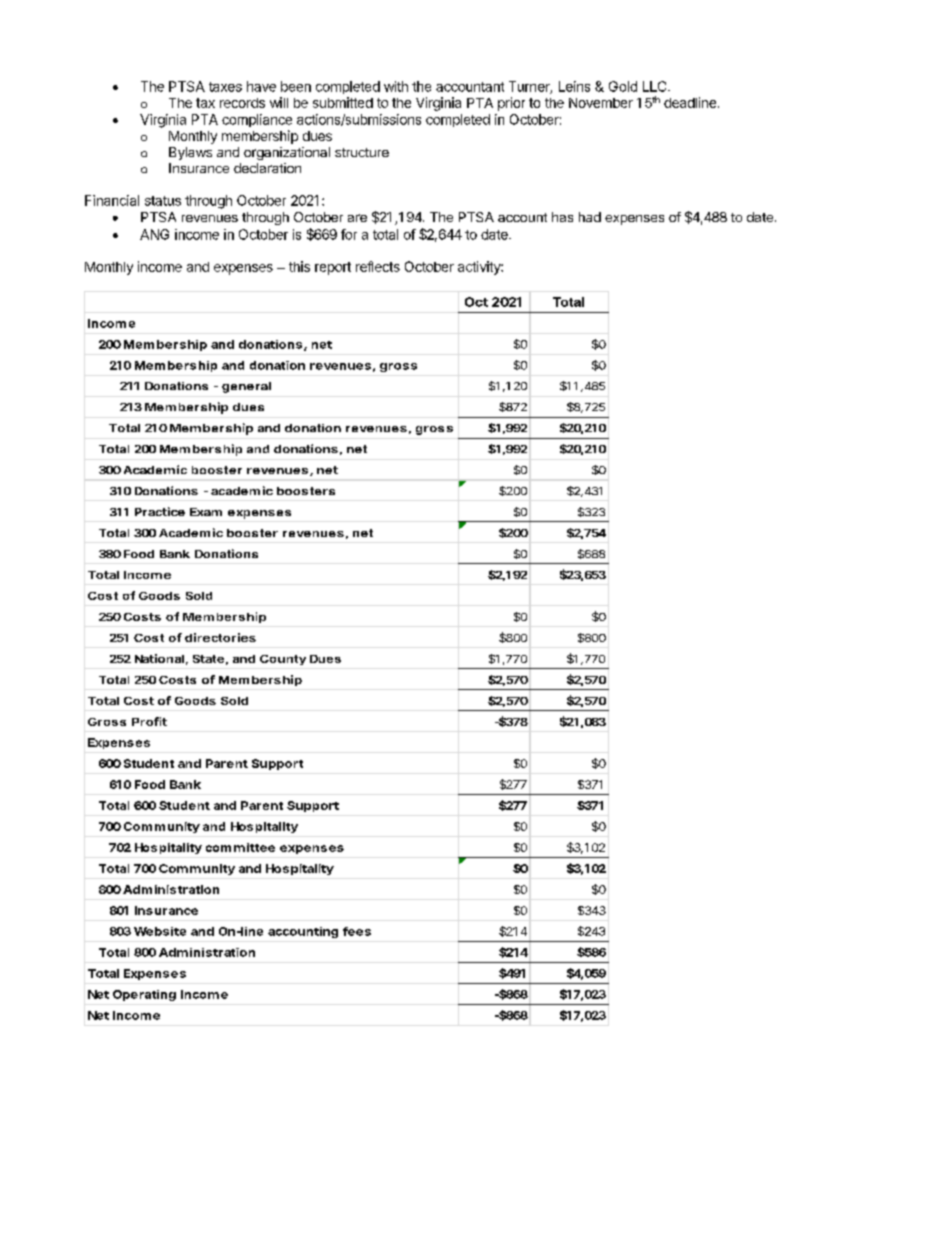  Describe the element at coordinates (601, 103) in the document. I see `November` at that location.
